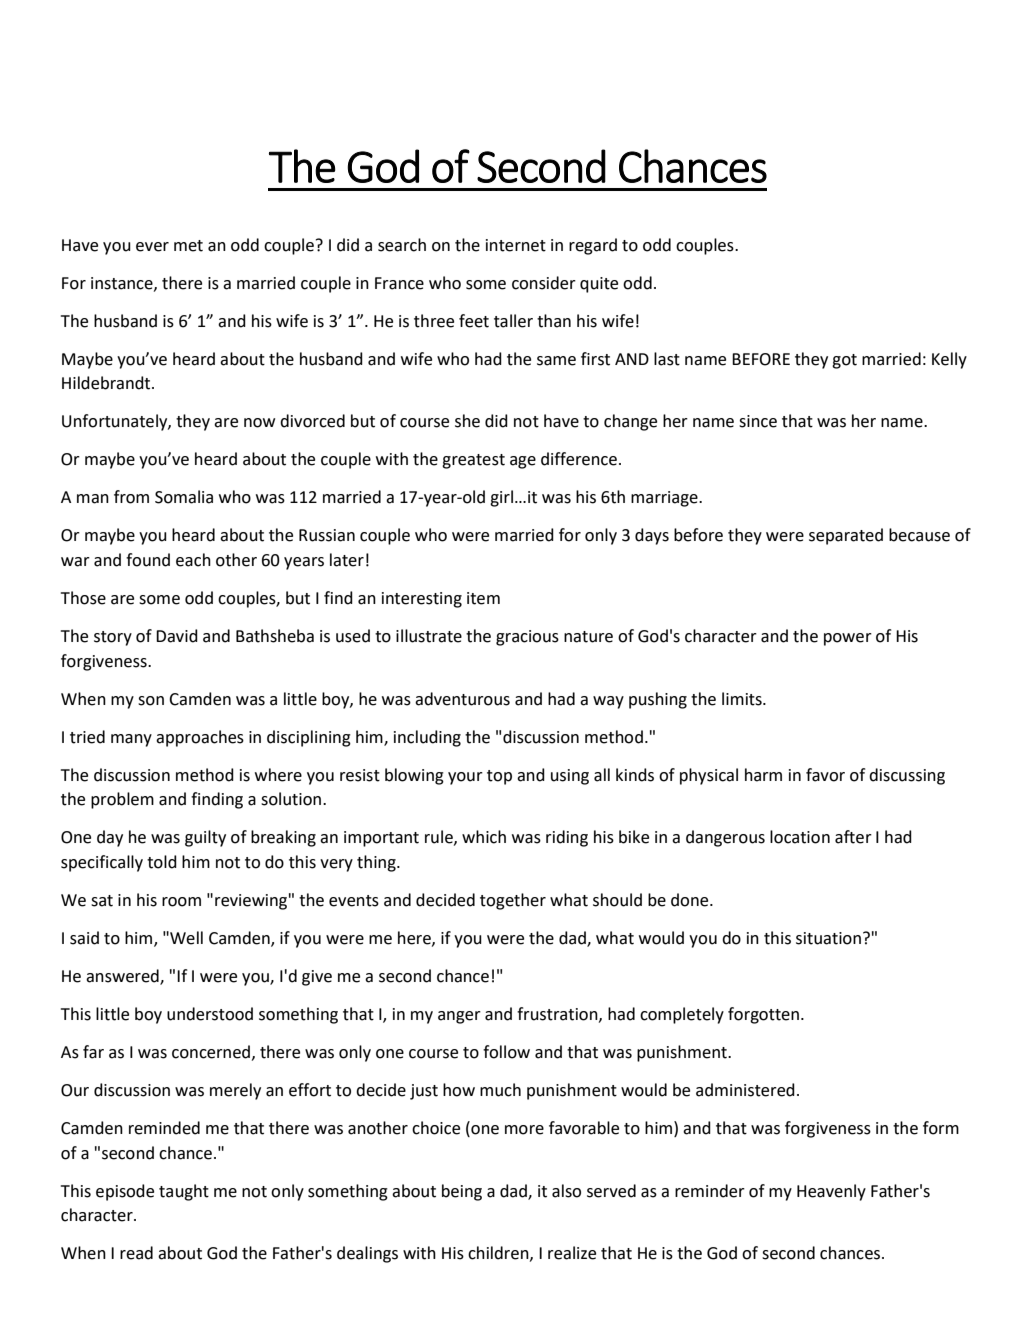 The image size is (1036, 1340). Describe the element at coordinates (200, 738) in the screenshot. I see `approaches` at that location.
